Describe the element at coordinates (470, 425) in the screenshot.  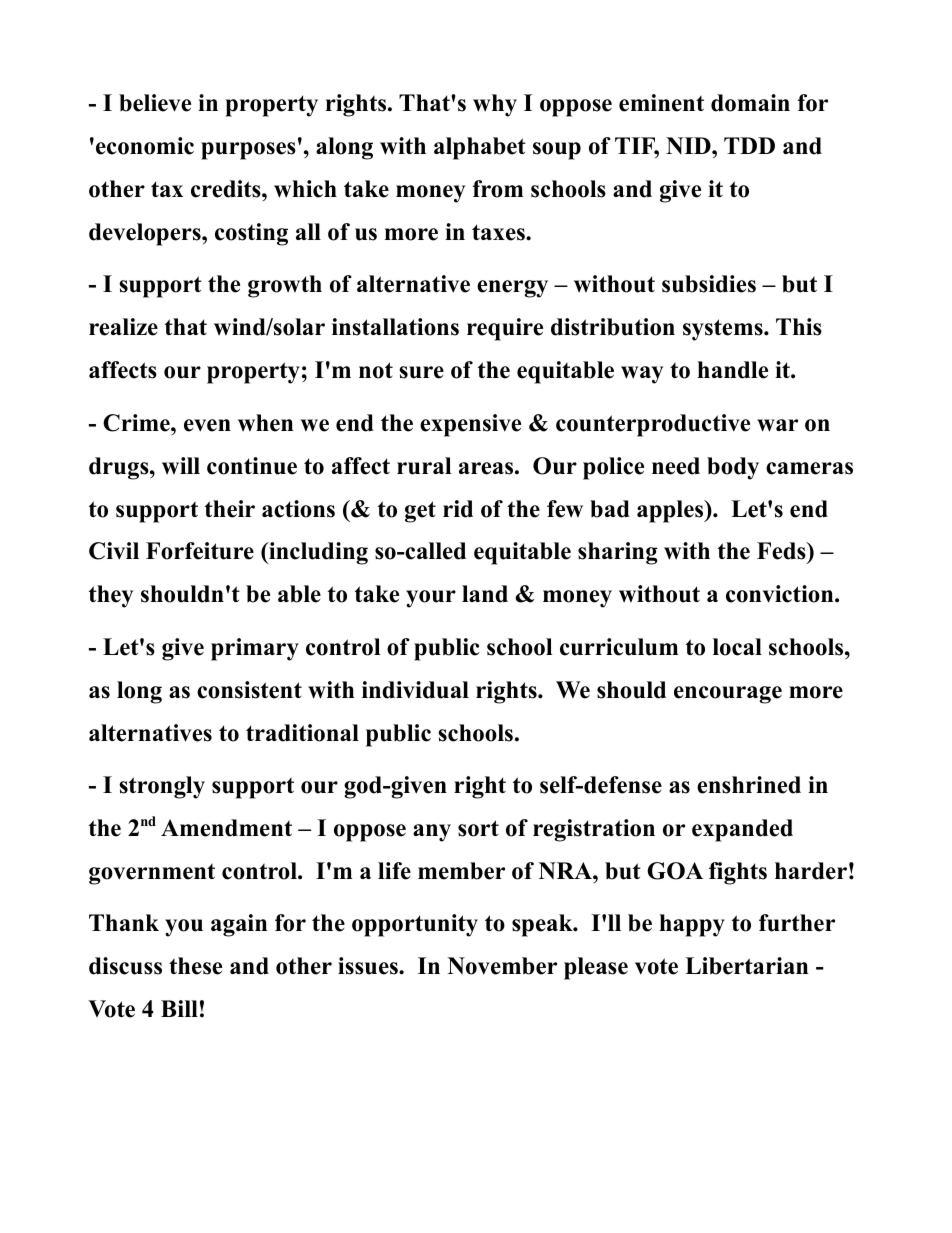
I see `expensive` at that location.
